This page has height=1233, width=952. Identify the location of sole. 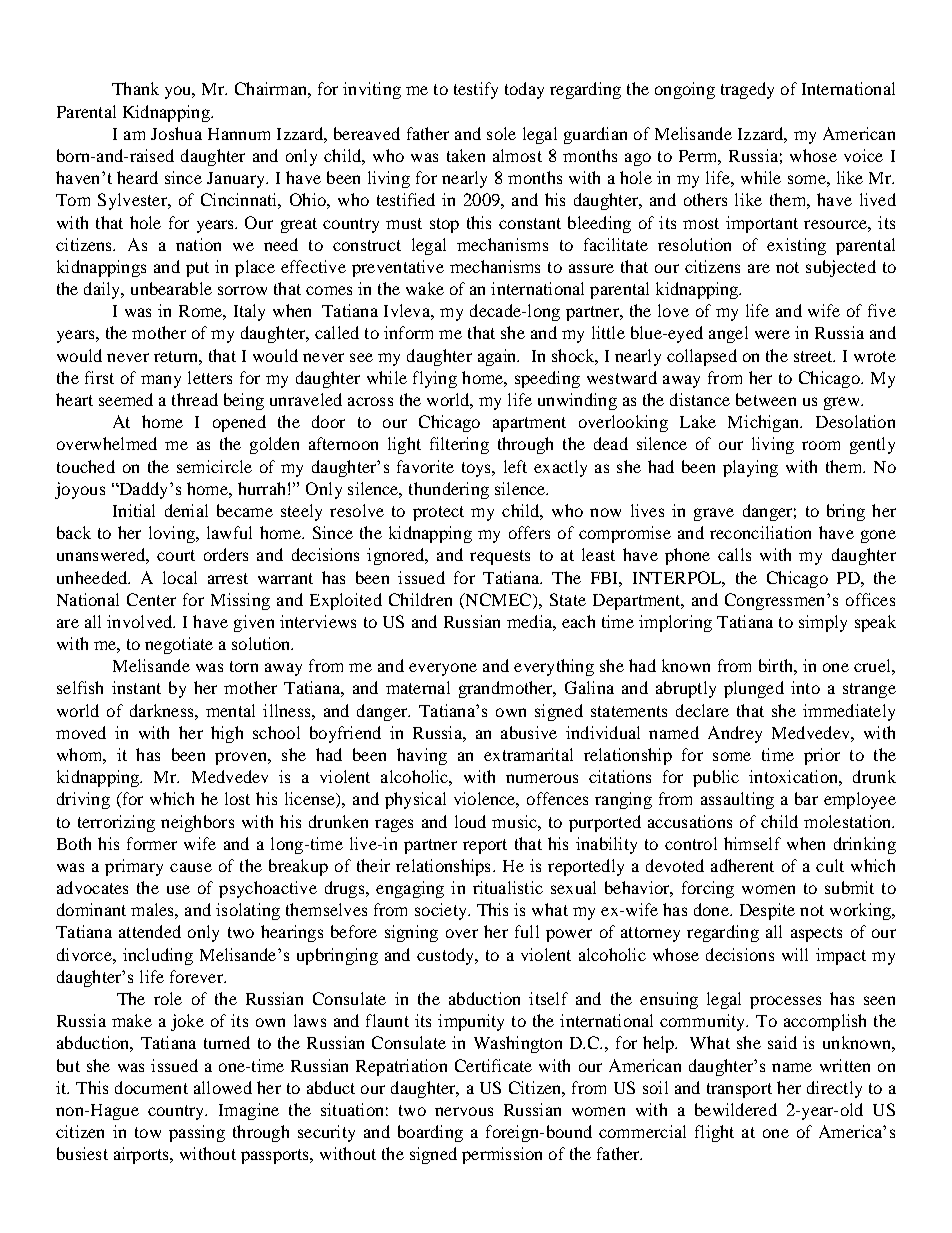
(501, 133).
